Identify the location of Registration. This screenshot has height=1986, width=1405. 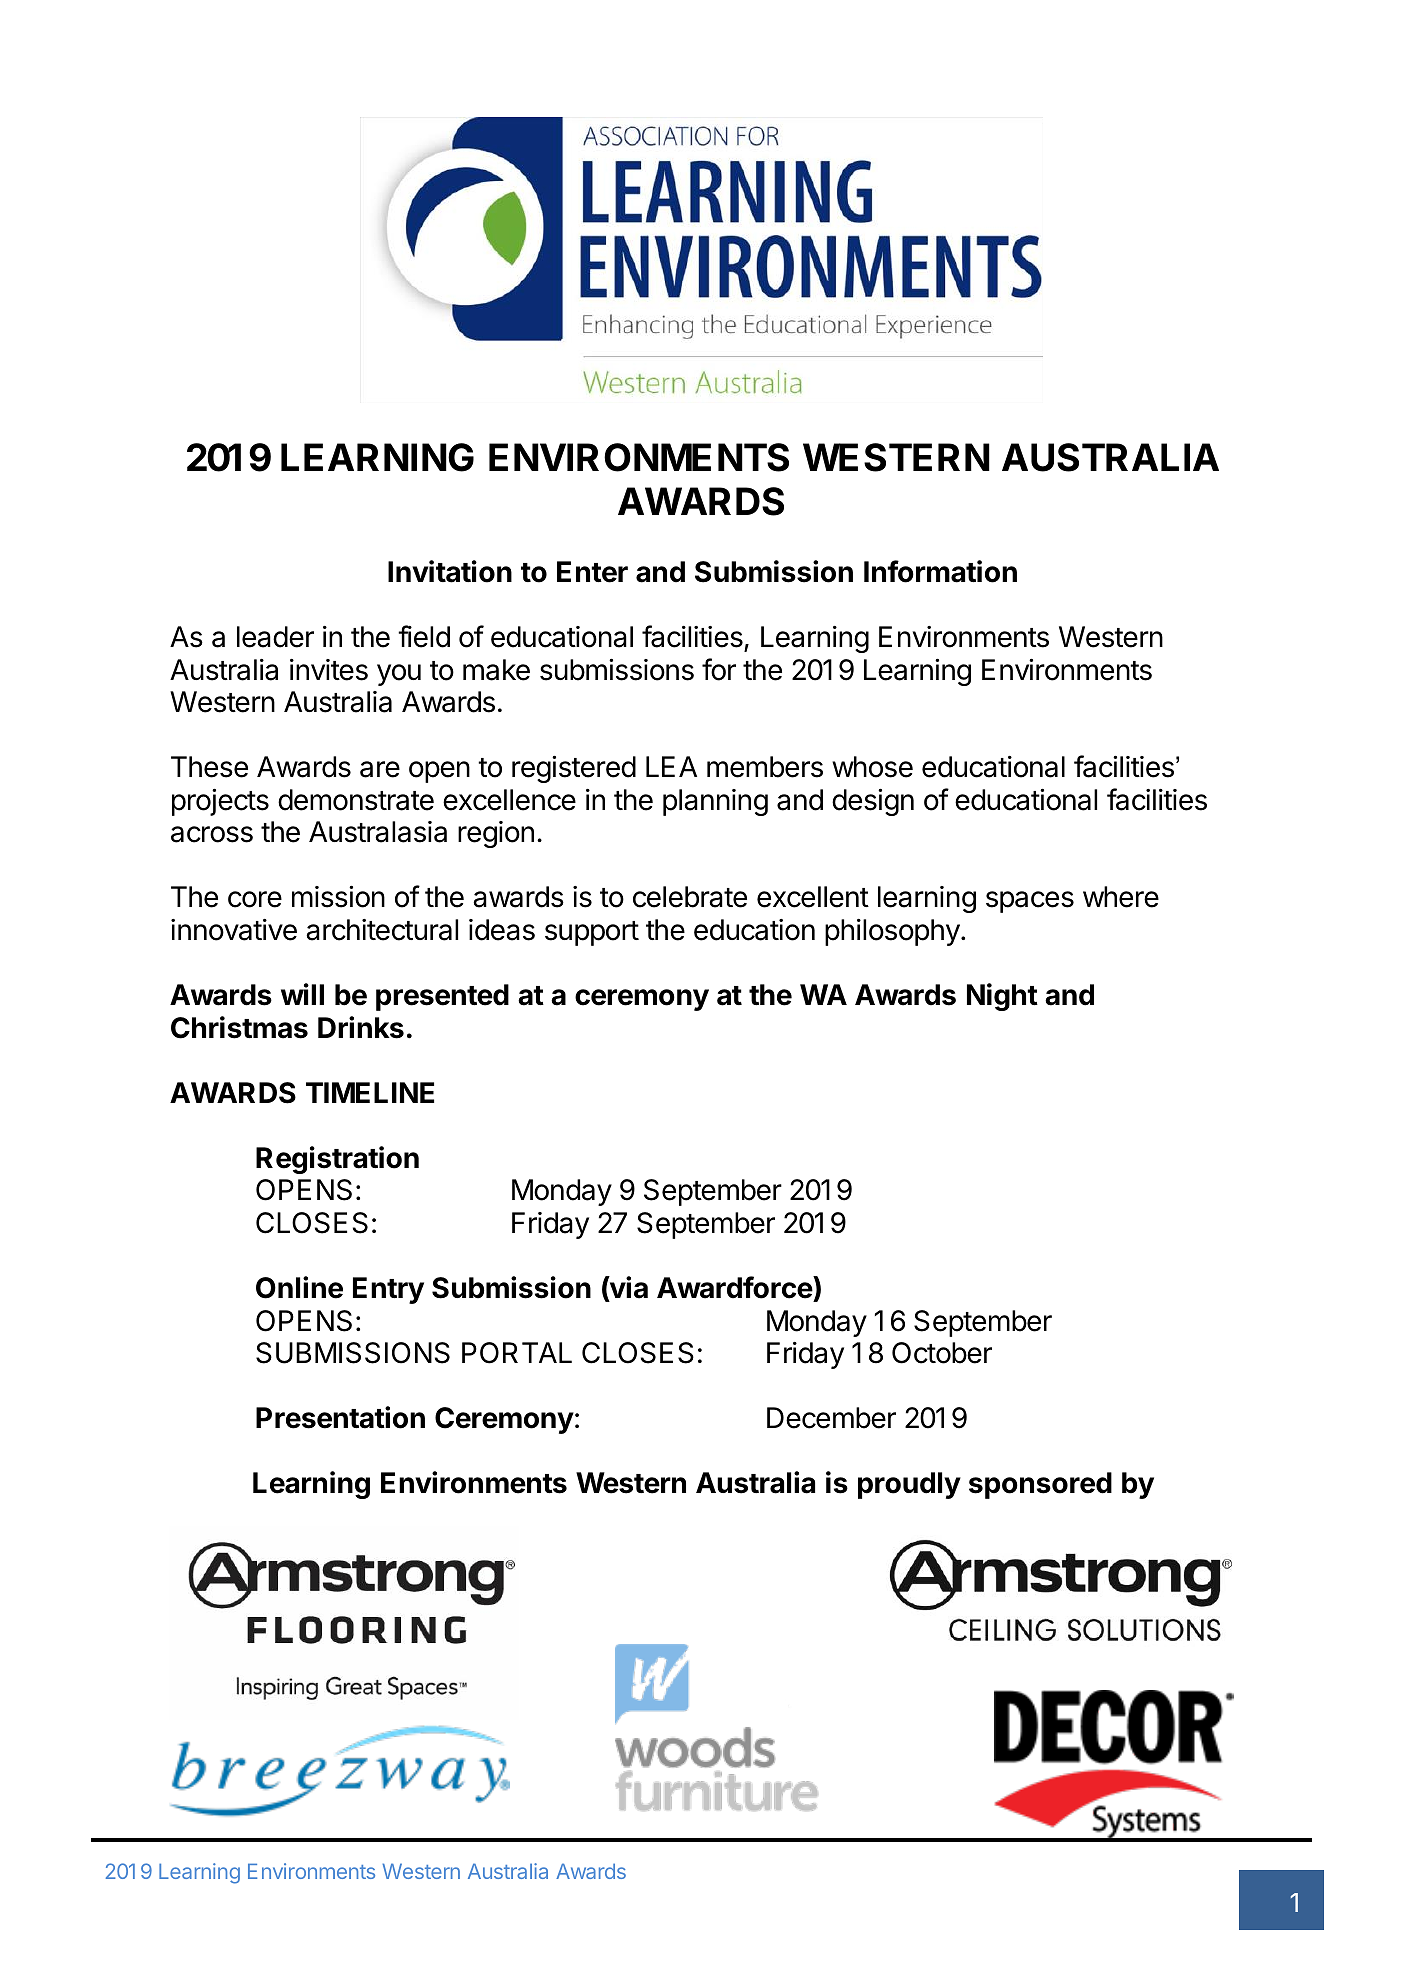
(337, 1160).
